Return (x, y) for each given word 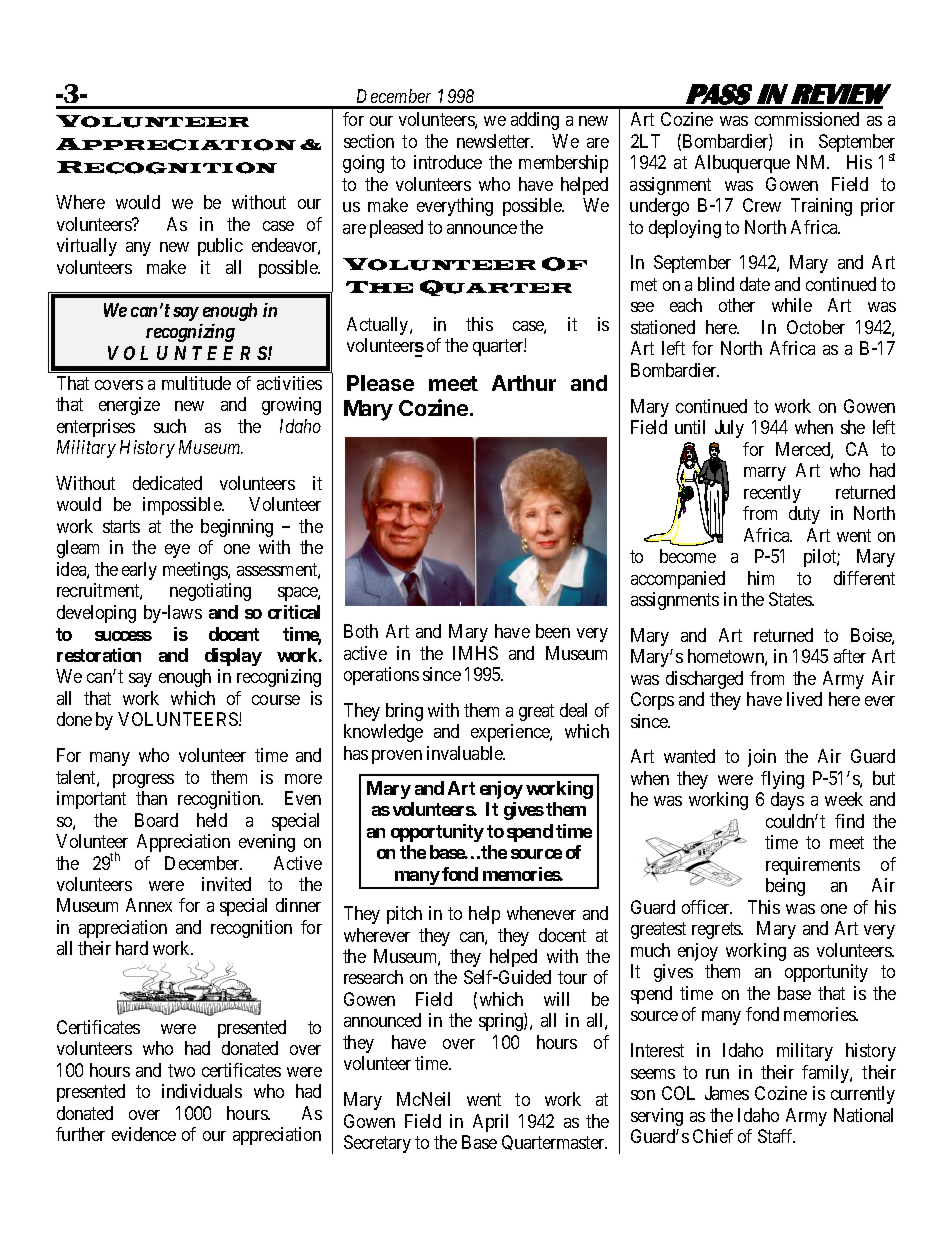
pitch (404, 915)
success (123, 636)
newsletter (495, 141)
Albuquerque (742, 164)
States (791, 599)
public (220, 247)
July (729, 429)
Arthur (524, 383)
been (553, 631)
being (785, 887)
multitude (196, 383)
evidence (144, 1134)
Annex (149, 905)
